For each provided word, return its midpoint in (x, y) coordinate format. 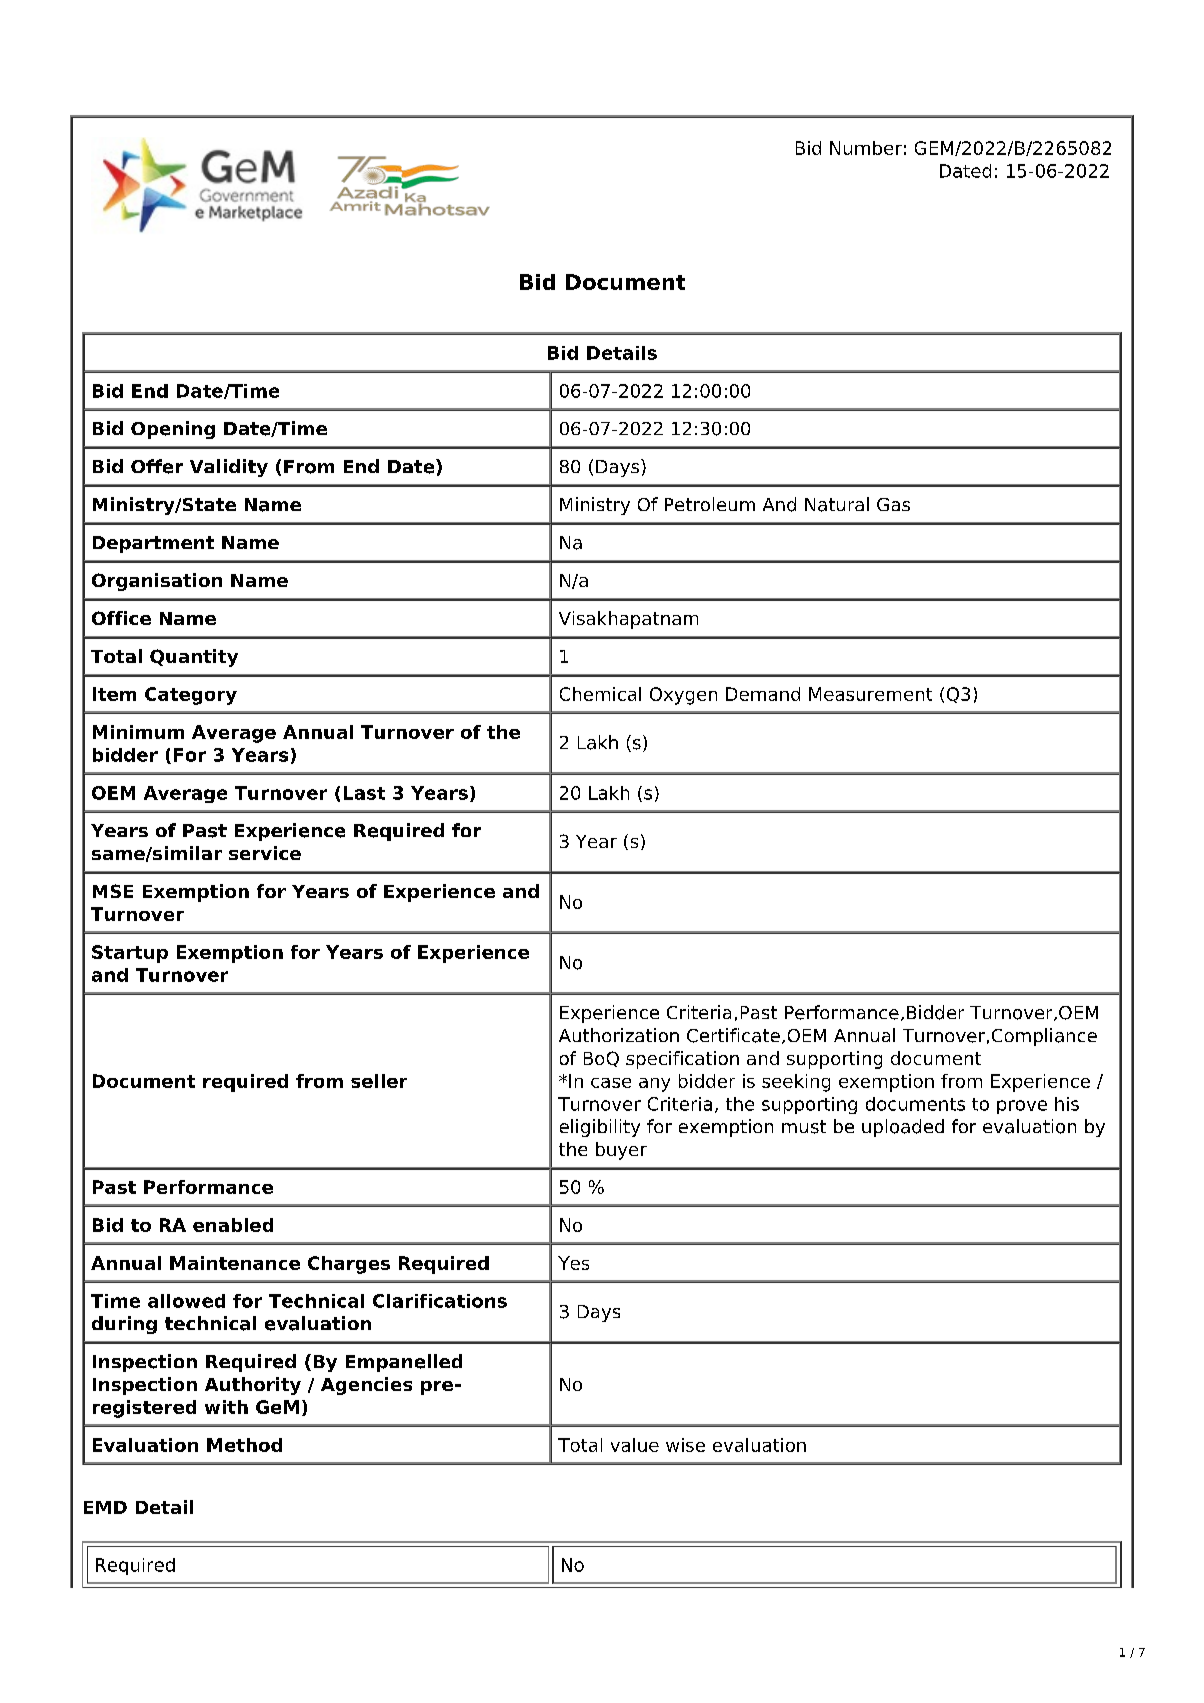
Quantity (194, 658)
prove (1022, 1107)
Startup (130, 954)
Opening (173, 430)
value (635, 1445)
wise (685, 1445)
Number (866, 148)
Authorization (619, 1035)
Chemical (600, 694)
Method (244, 1445)
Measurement (870, 694)
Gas (893, 504)
